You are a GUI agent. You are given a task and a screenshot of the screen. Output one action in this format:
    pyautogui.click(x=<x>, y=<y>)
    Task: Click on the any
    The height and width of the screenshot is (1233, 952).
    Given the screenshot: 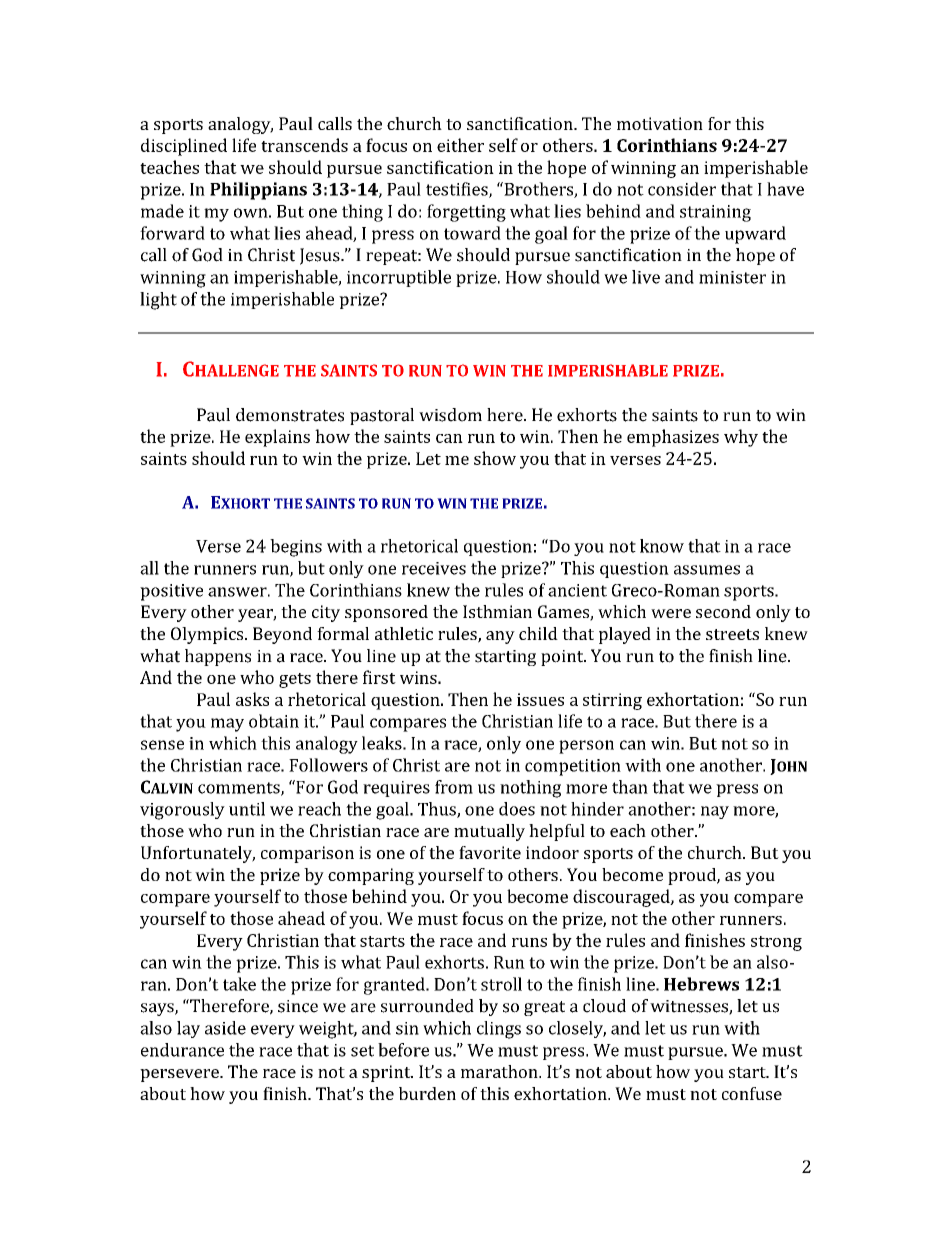 What is the action you would take?
    pyautogui.click(x=500, y=637)
